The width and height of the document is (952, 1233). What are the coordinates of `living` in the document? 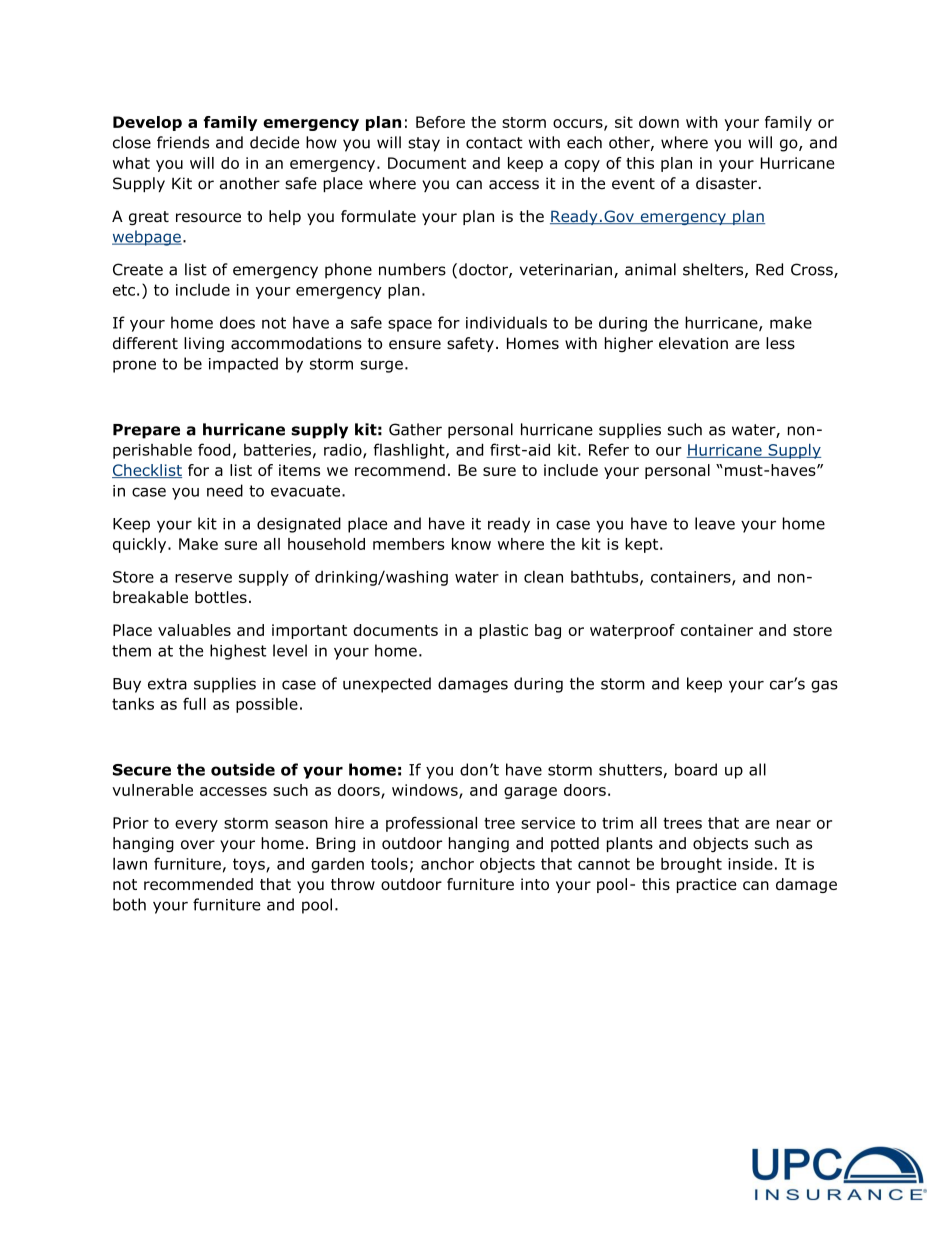 It's located at (204, 344).
